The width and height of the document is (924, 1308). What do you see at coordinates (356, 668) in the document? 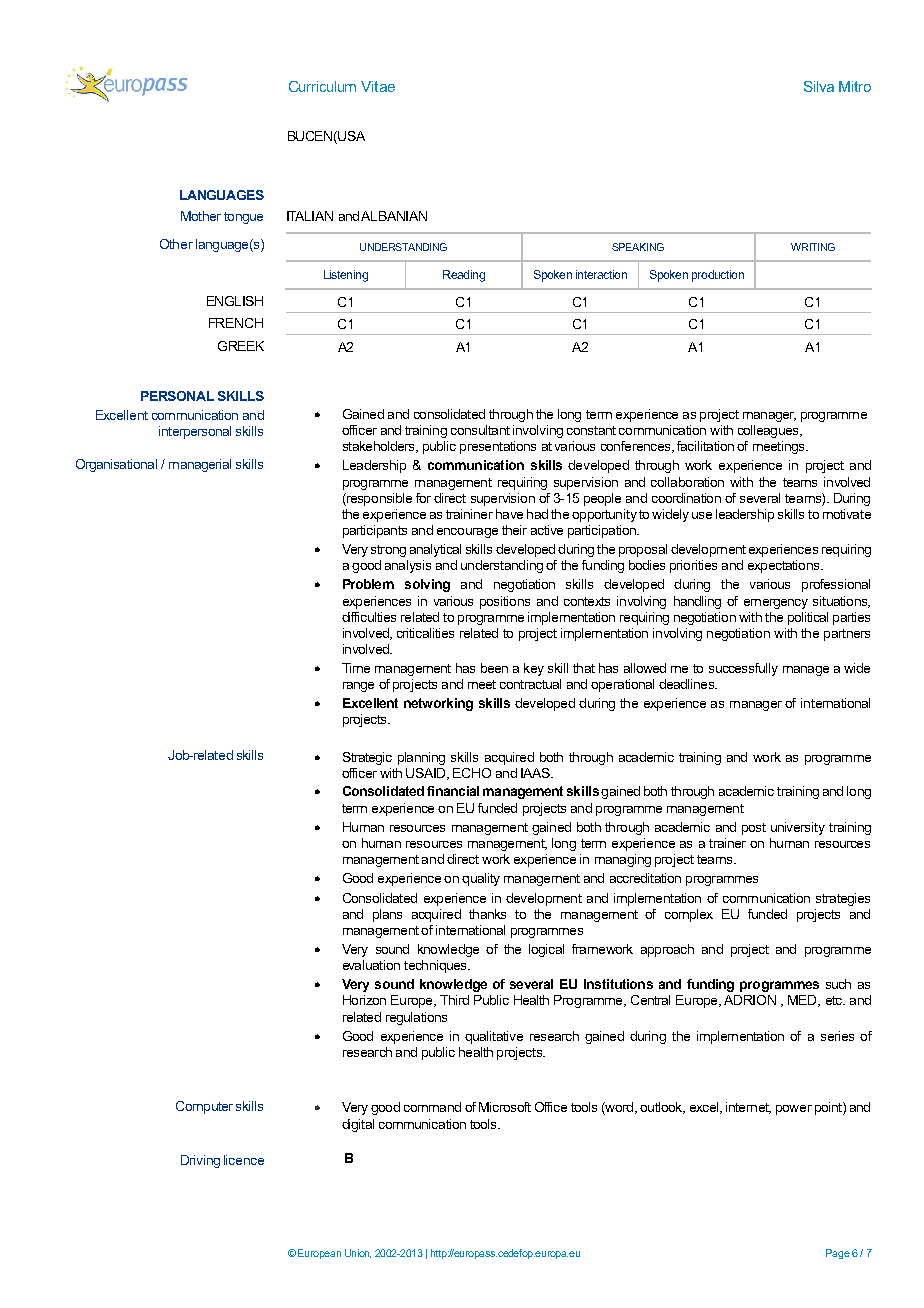
I see `Time` at bounding box center [356, 668].
